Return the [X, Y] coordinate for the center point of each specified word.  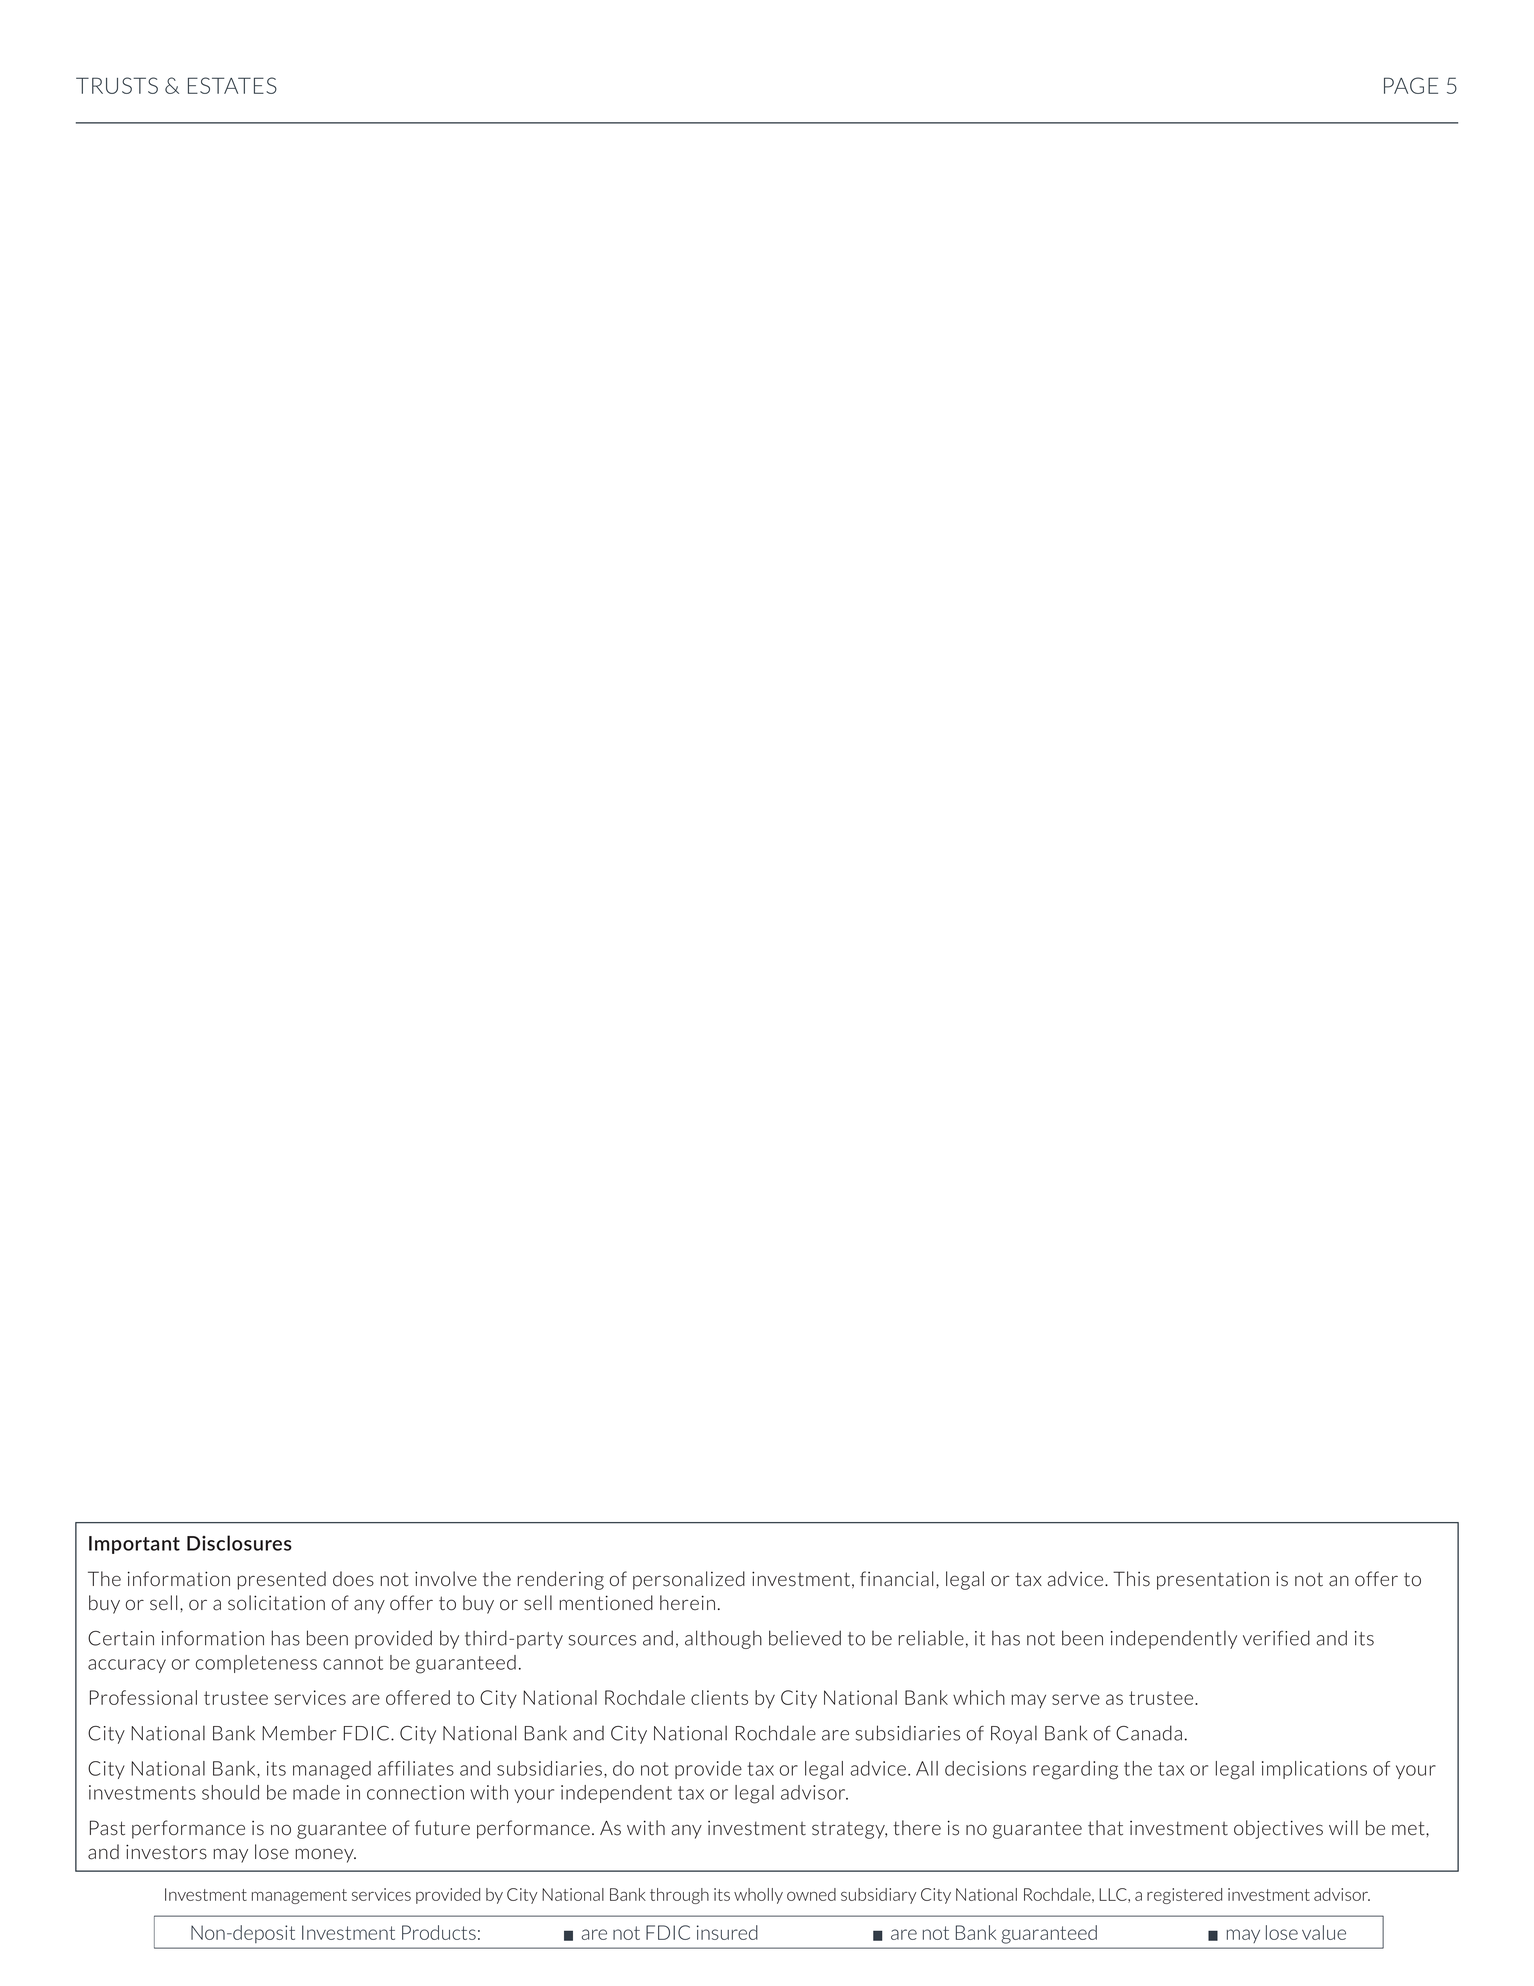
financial [896, 1579]
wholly [758, 1896]
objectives [1278, 1829]
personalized [689, 1580]
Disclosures [239, 1543]
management [299, 1896]
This [1131, 1579]
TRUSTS [117, 85]
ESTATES [232, 85]
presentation [1213, 1581]
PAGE [1411, 85]
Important [134, 1545]
